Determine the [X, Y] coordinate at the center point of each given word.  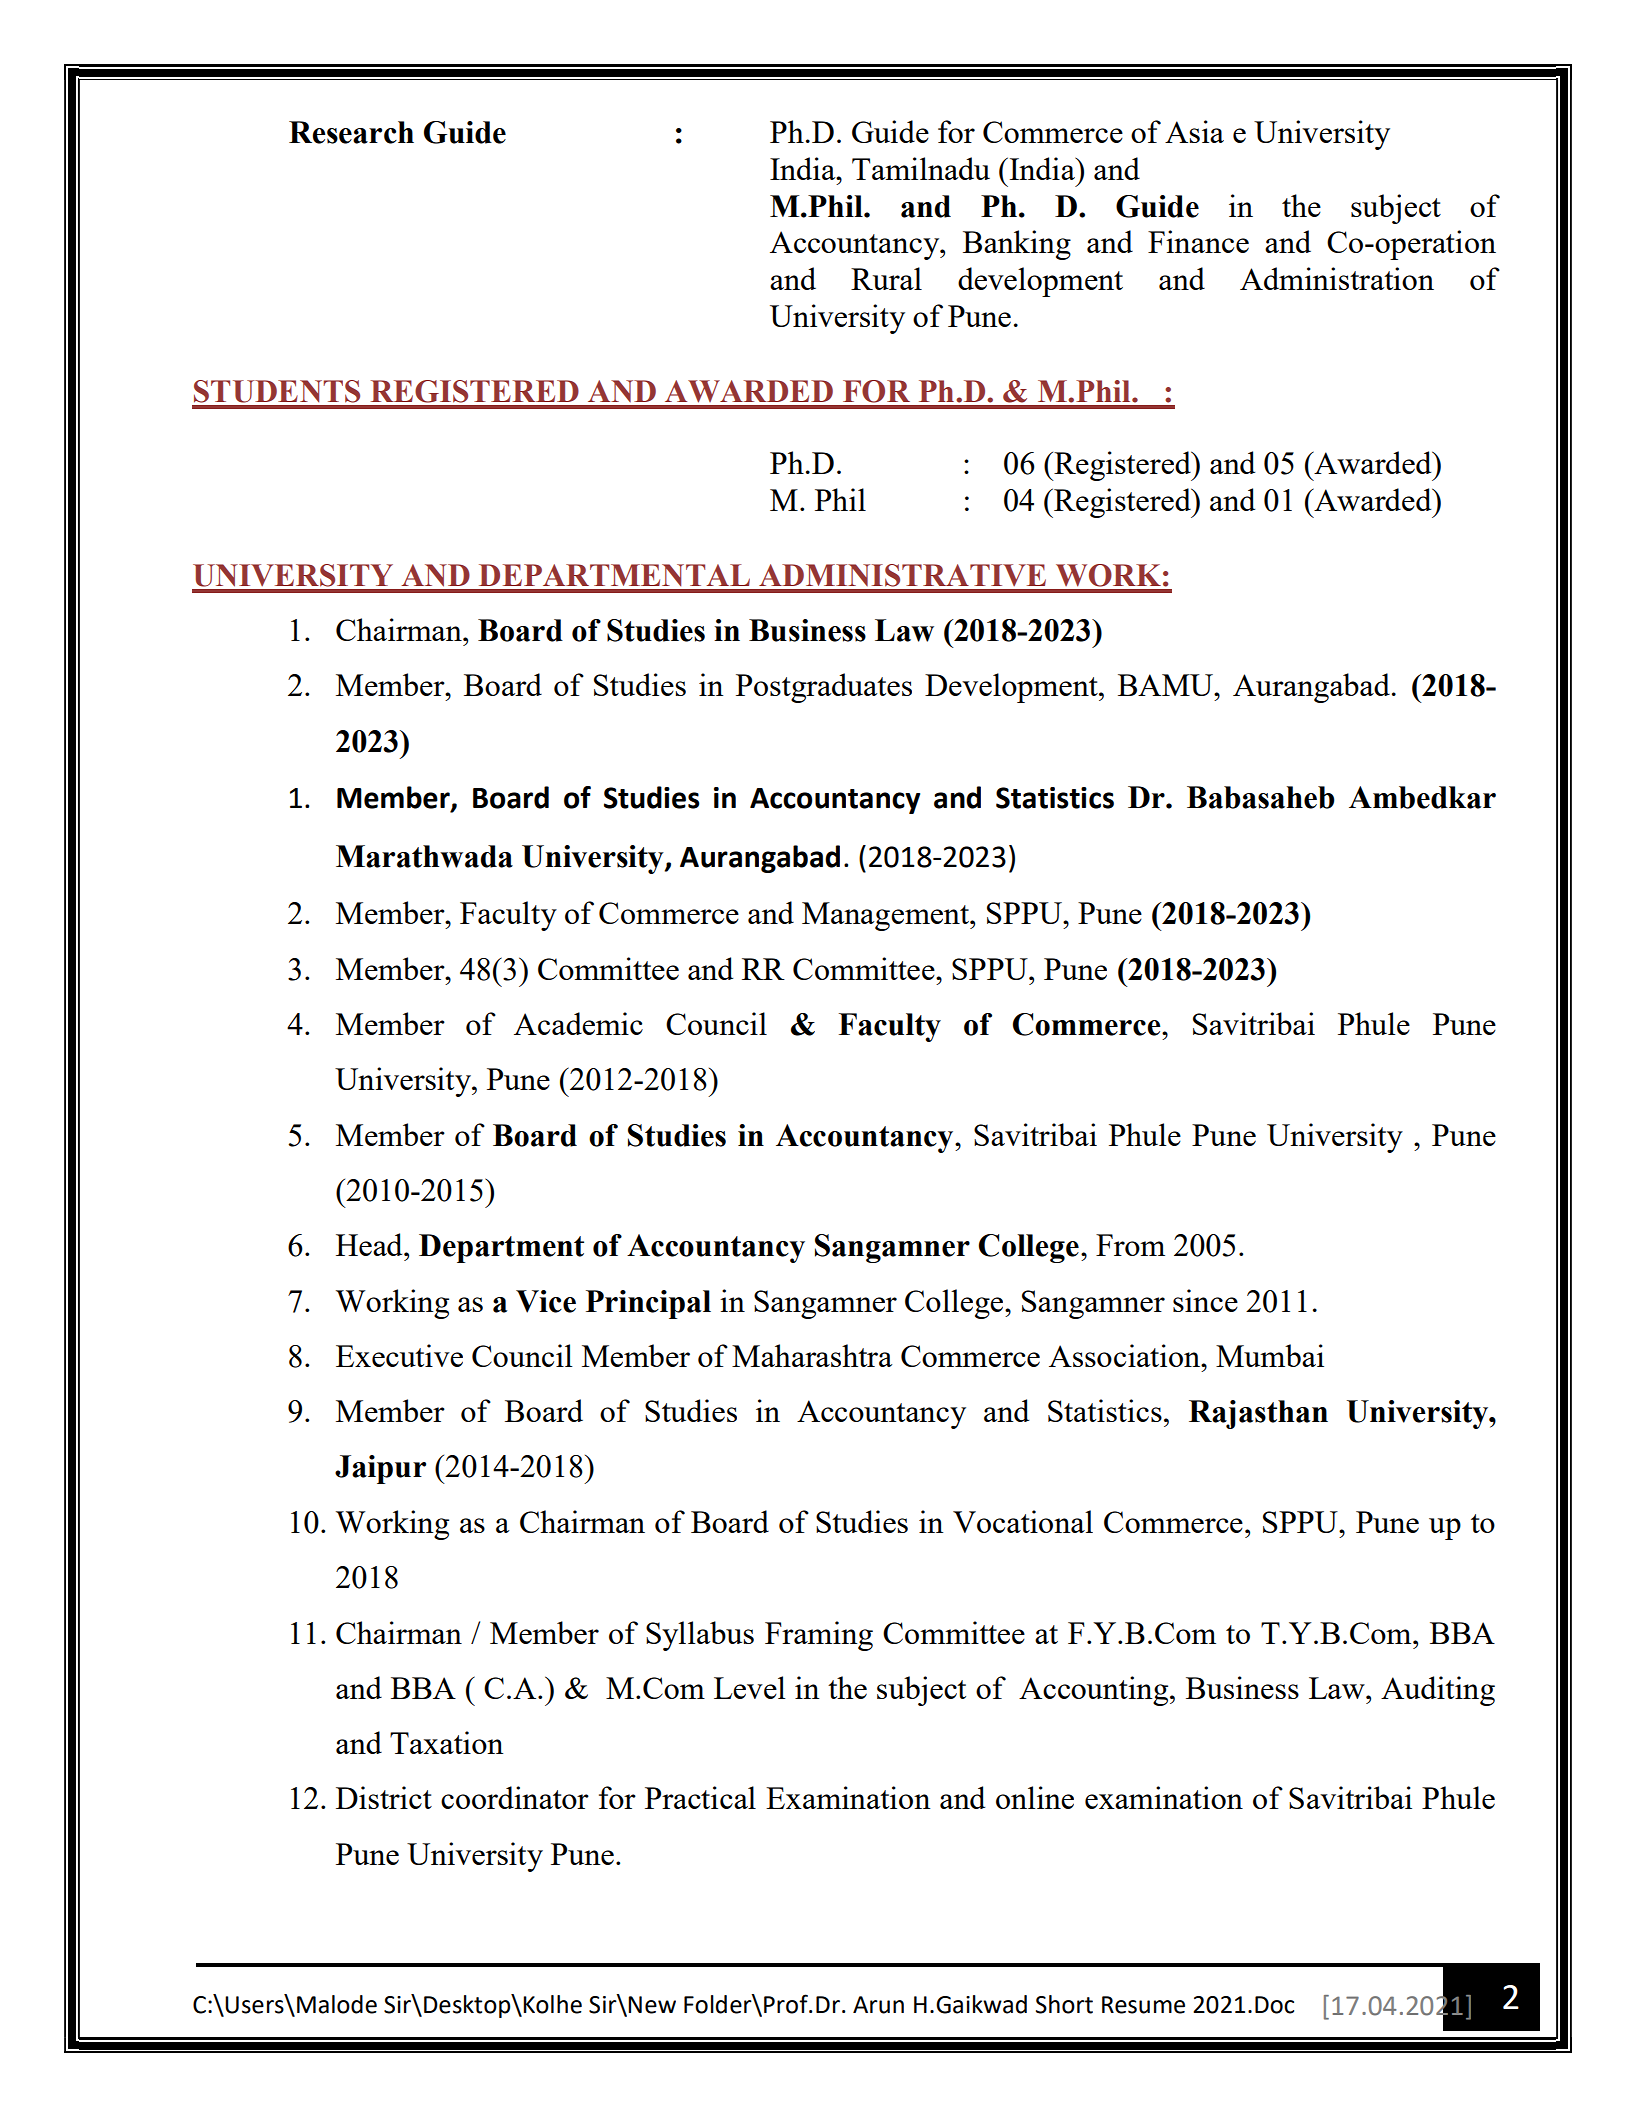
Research [351, 132]
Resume [1143, 2005]
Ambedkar [1422, 797]
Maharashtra [812, 1355]
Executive [399, 1355]
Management [886, 916]
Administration [1337, 278]
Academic [578, 1023]
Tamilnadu [921, 168]
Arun [878, 2005]
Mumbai [1270, 1355]
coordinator [515, 1797]
